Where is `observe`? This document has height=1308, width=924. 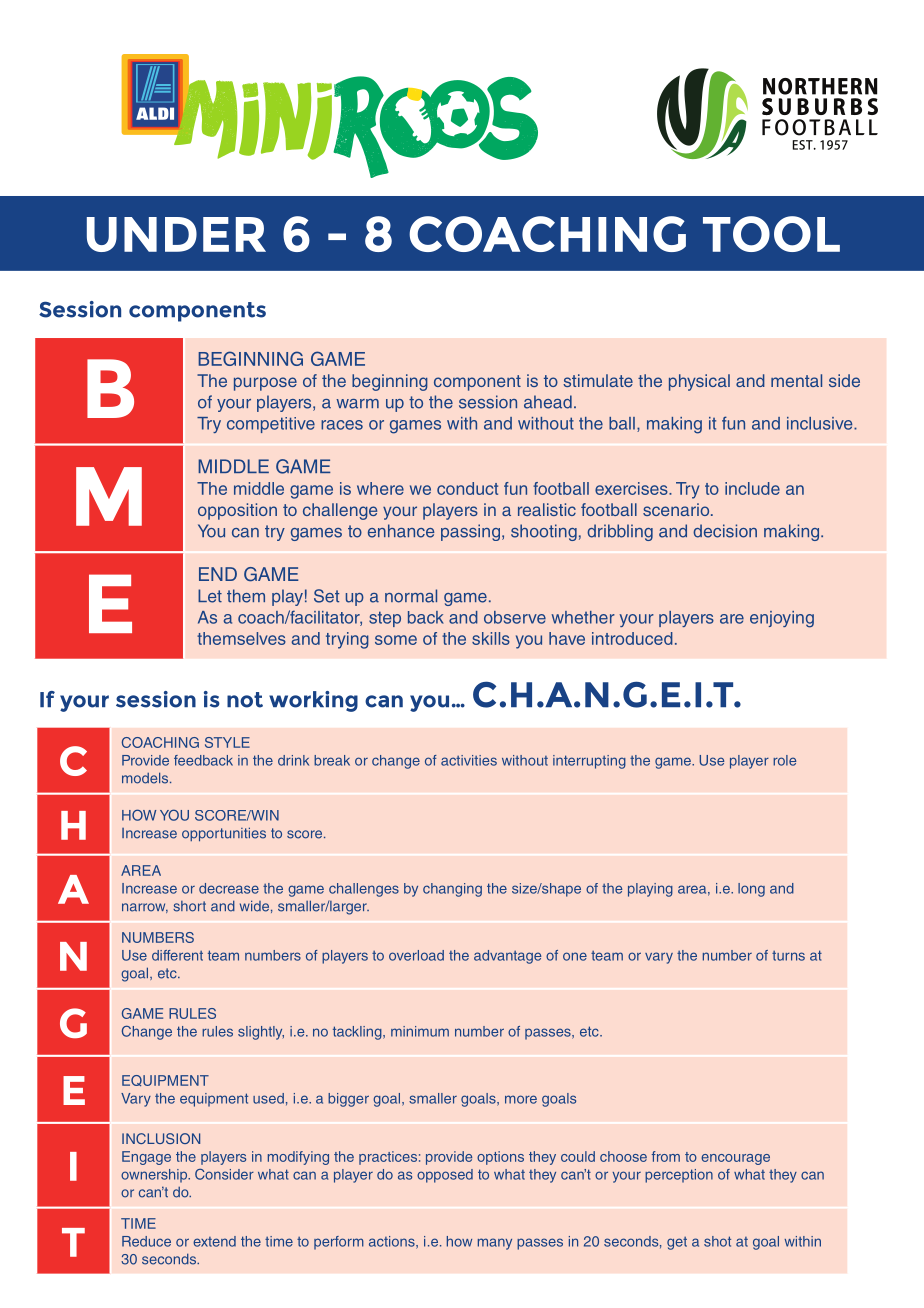 observe is located at coordinates (515, 617).
